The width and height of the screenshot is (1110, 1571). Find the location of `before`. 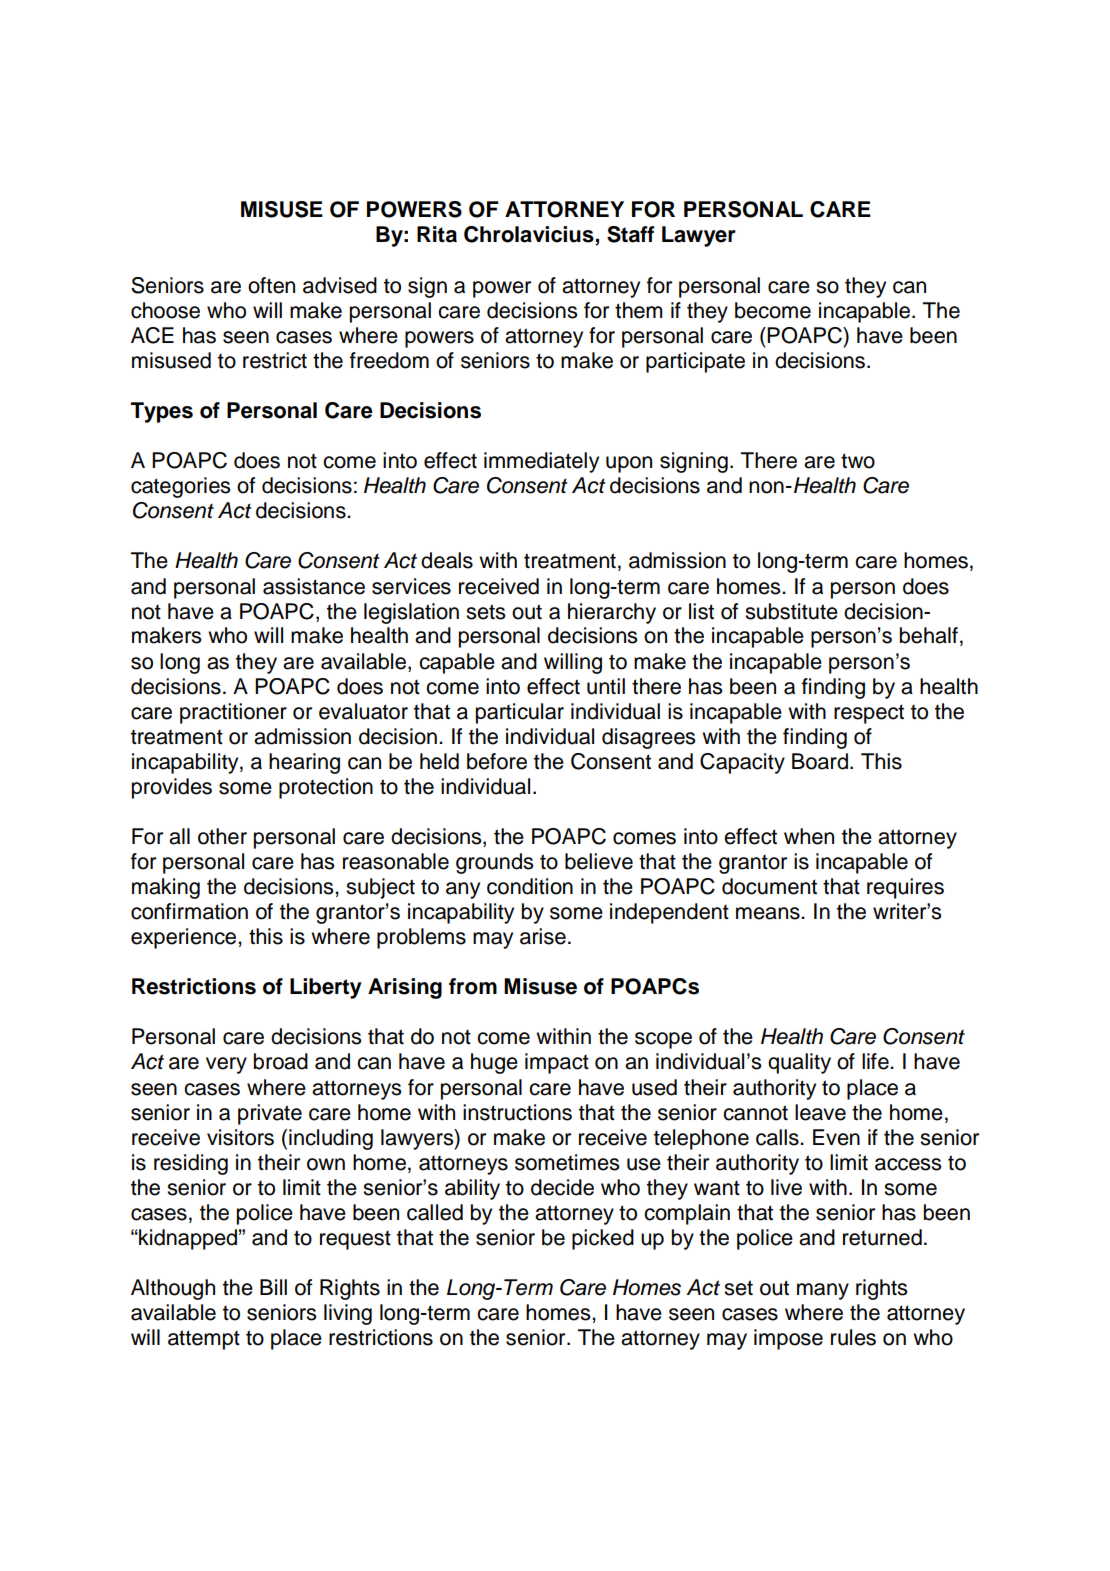

before is located at coordinates (497, 761).
